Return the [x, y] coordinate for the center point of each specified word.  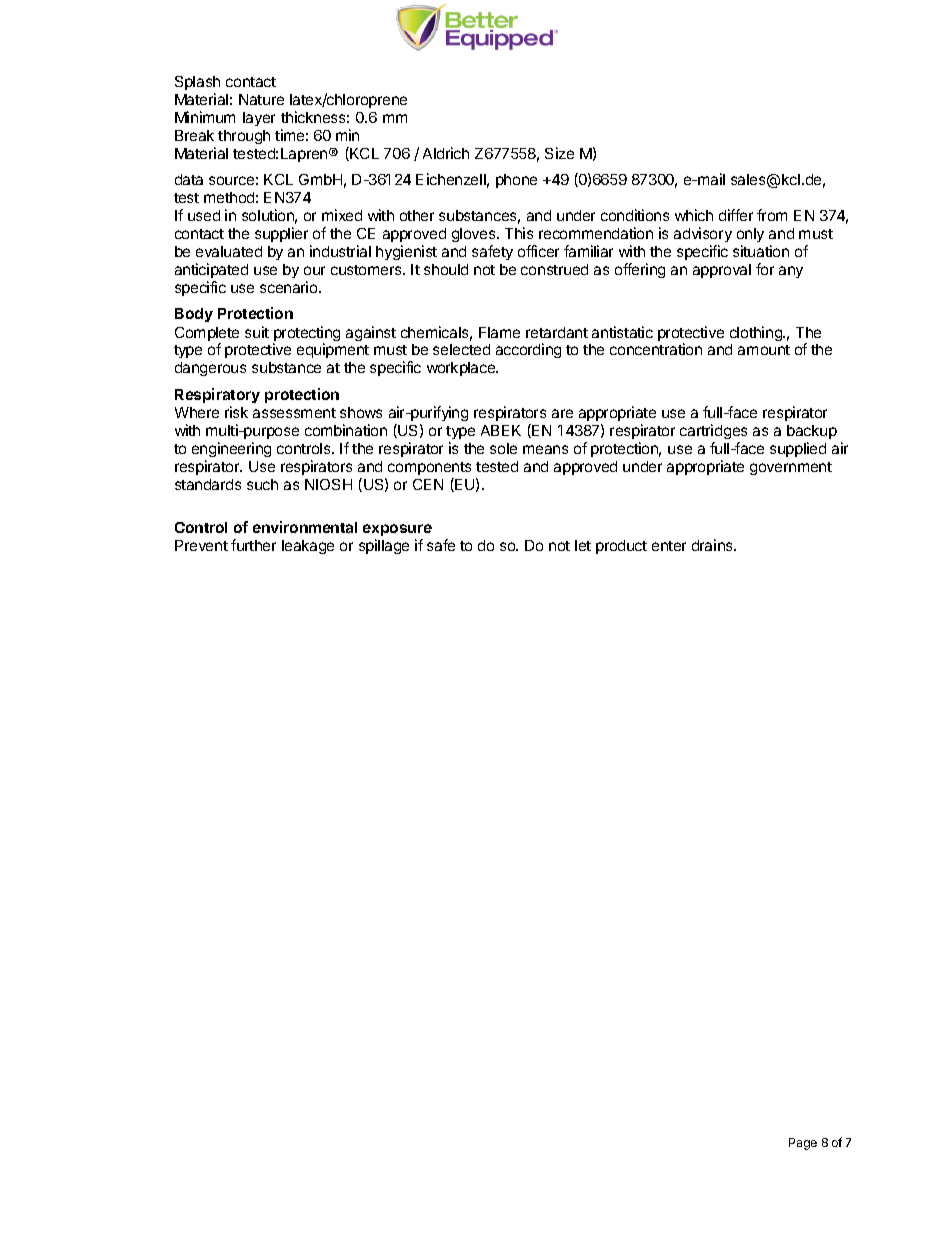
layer [259, 119]
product [621, 547]
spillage [384, 546]
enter [669, 546]
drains [713, 545]
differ [736, 215]
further [253, 545]
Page [803, 1144]
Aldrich [446, 153]
